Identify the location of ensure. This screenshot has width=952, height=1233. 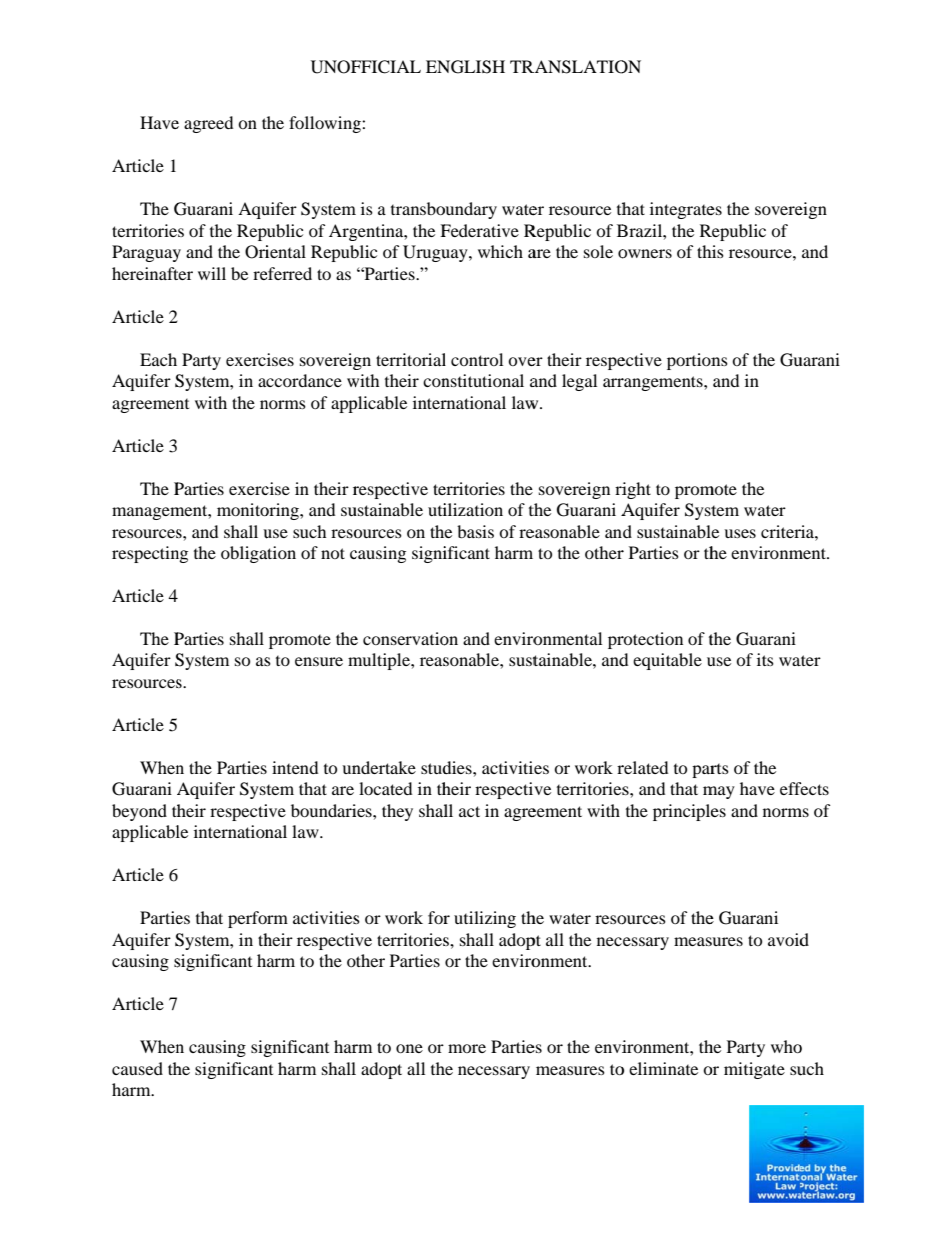
(319, 661).
